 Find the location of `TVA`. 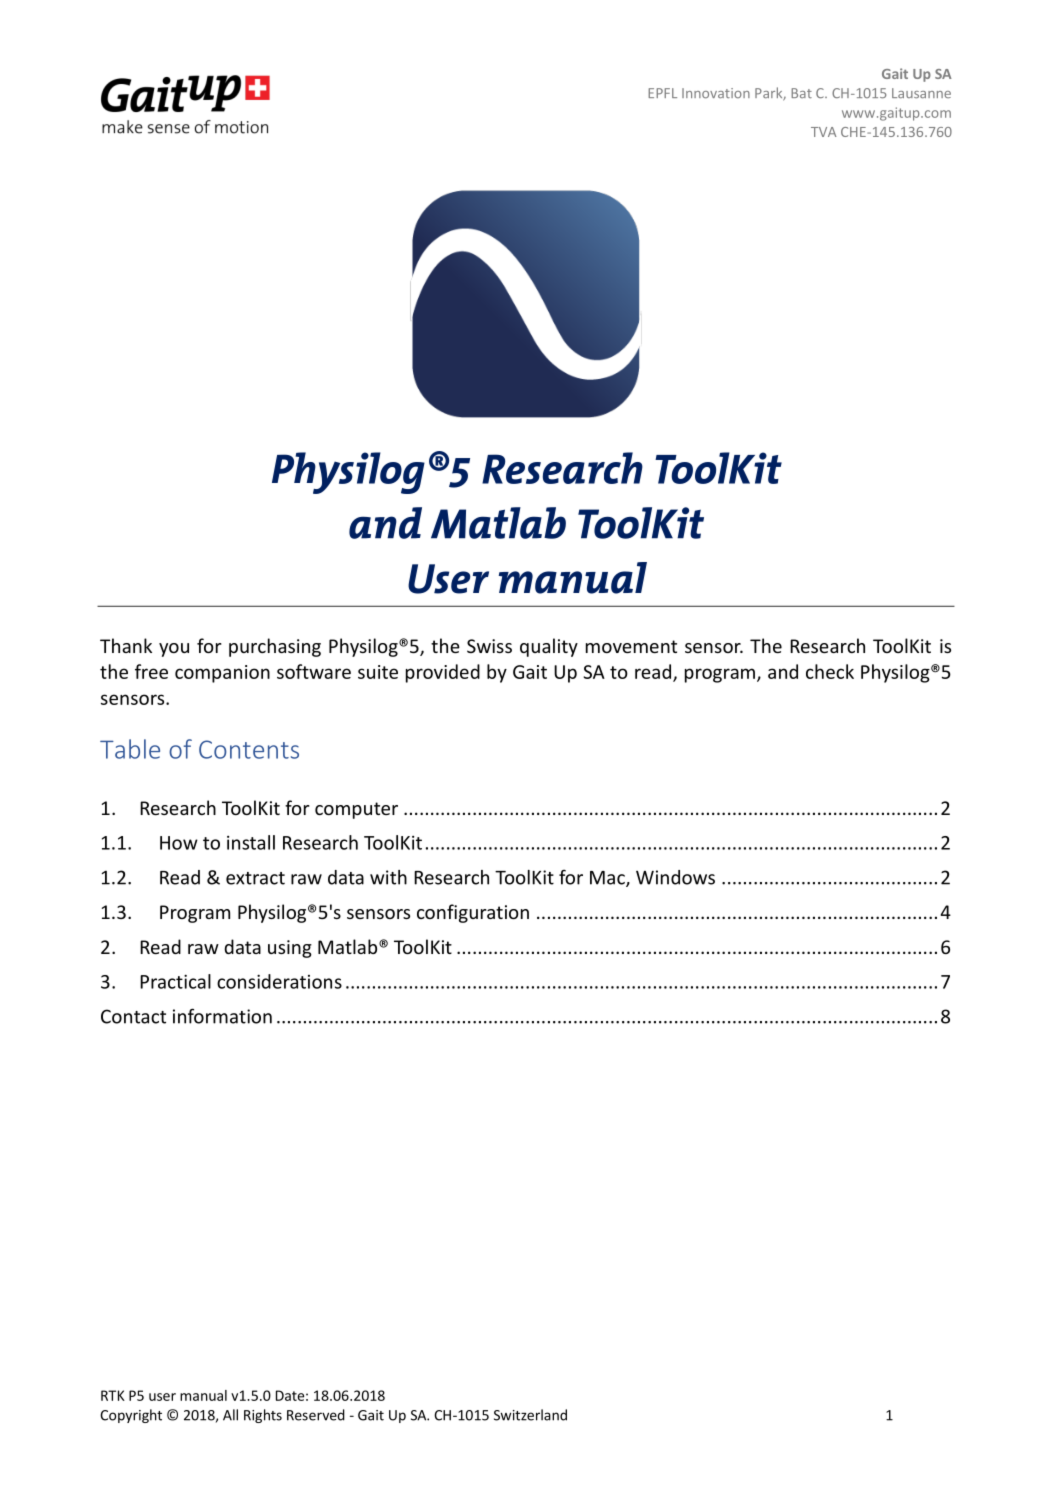

TVA is located at coordinates (824, 132).
